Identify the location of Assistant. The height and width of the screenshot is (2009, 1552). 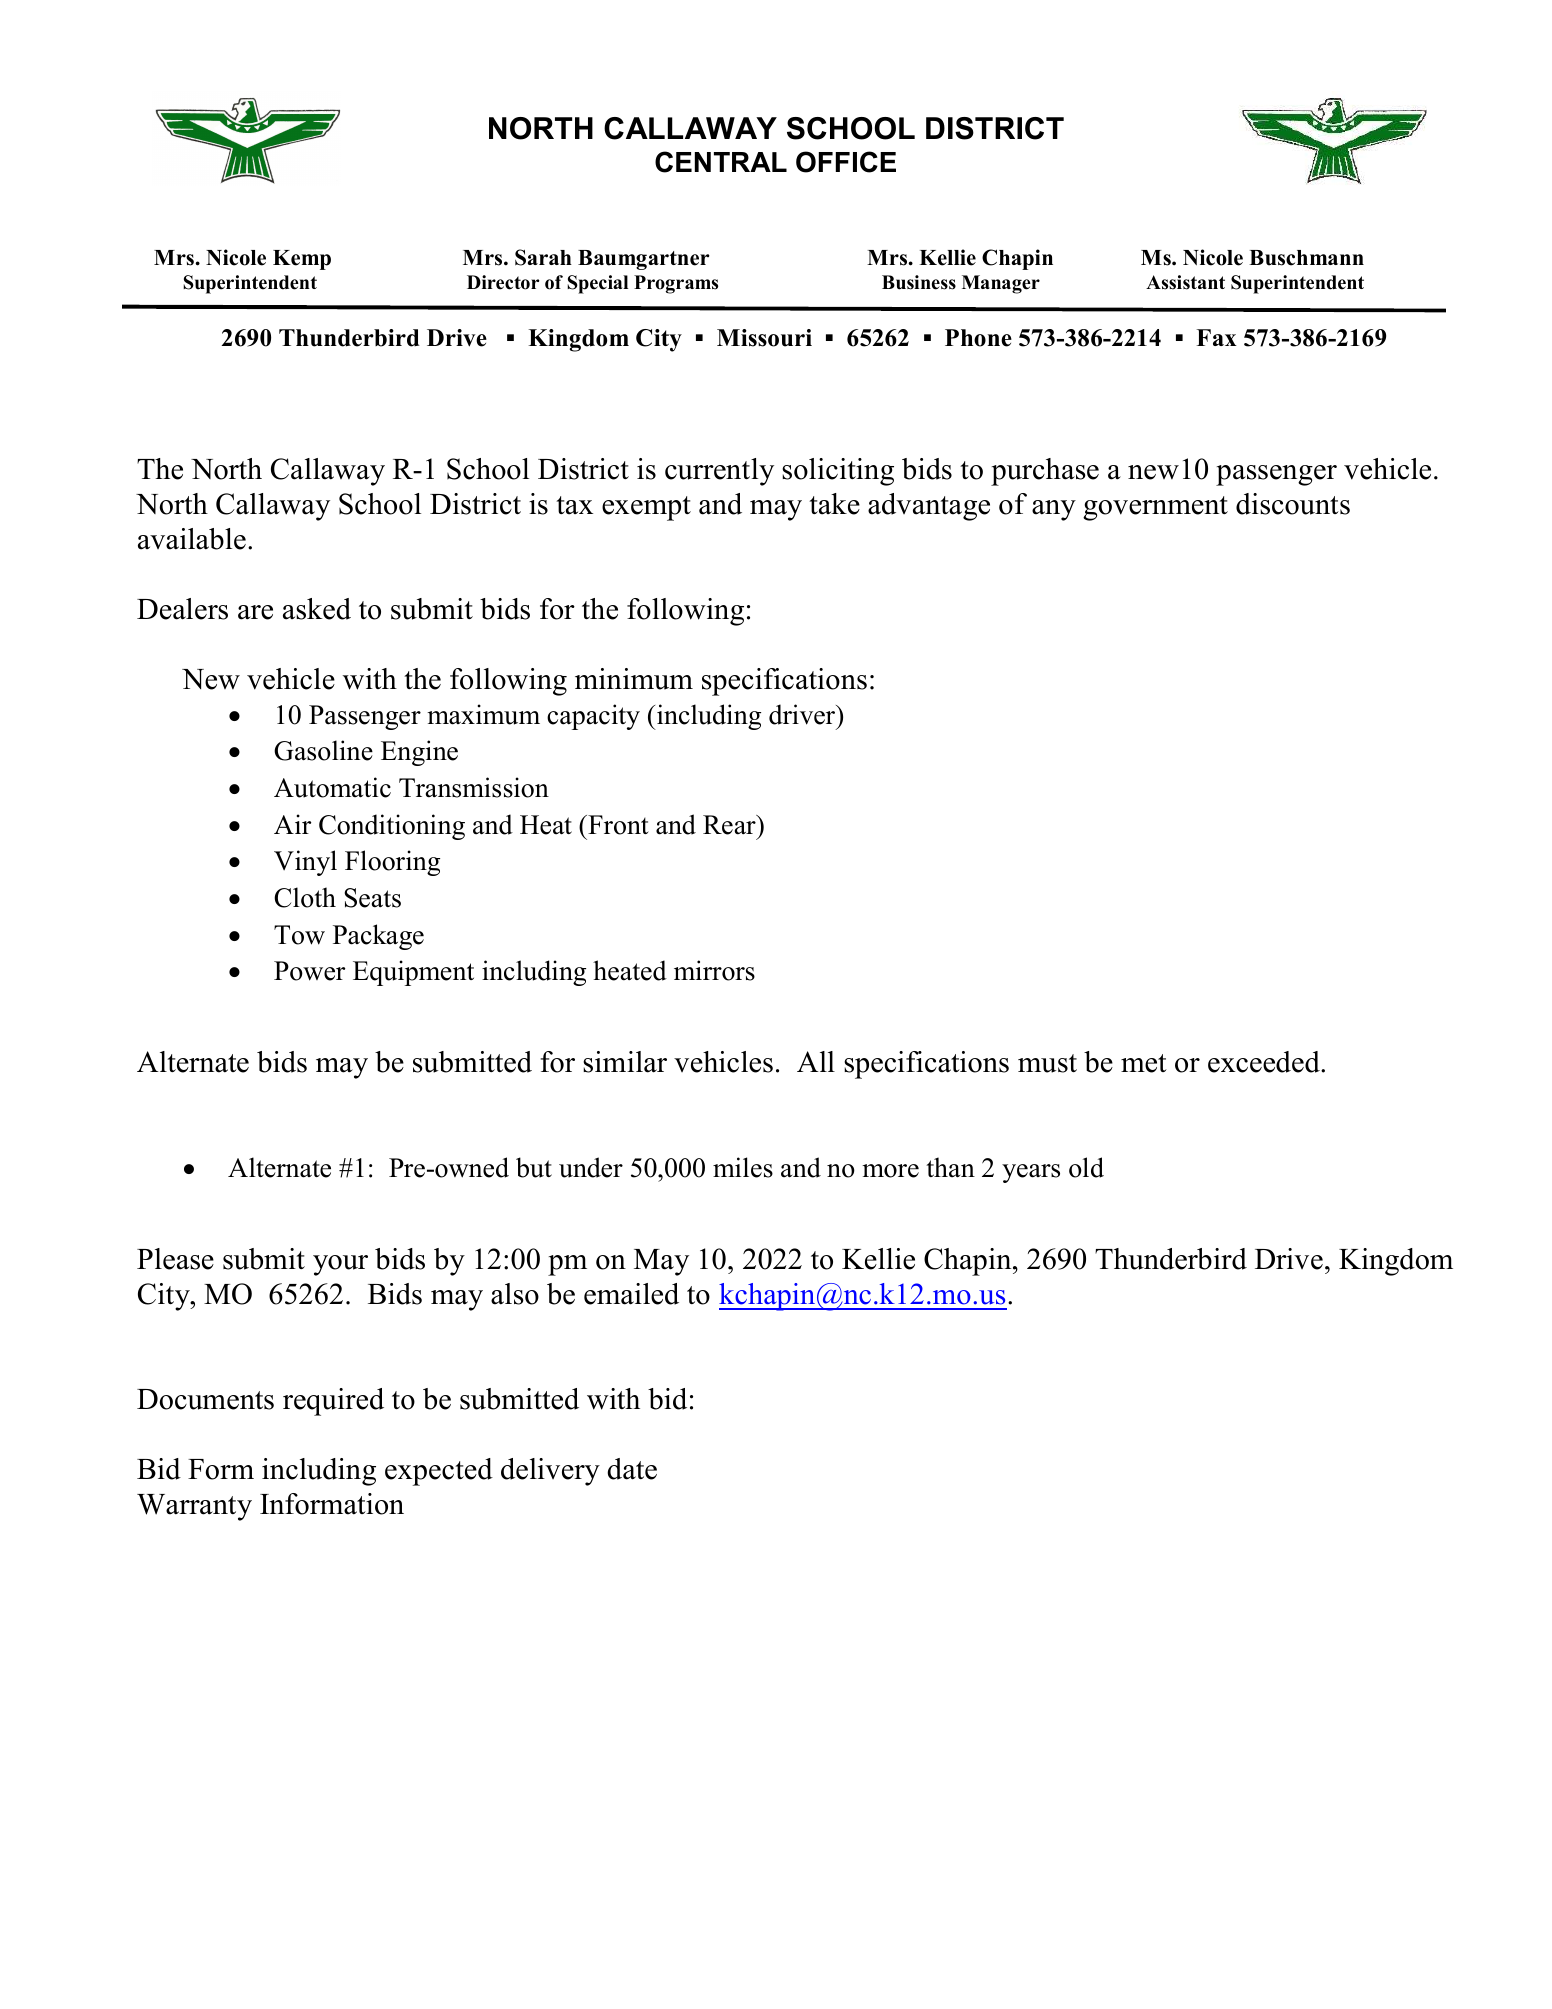
(1185, 282).
